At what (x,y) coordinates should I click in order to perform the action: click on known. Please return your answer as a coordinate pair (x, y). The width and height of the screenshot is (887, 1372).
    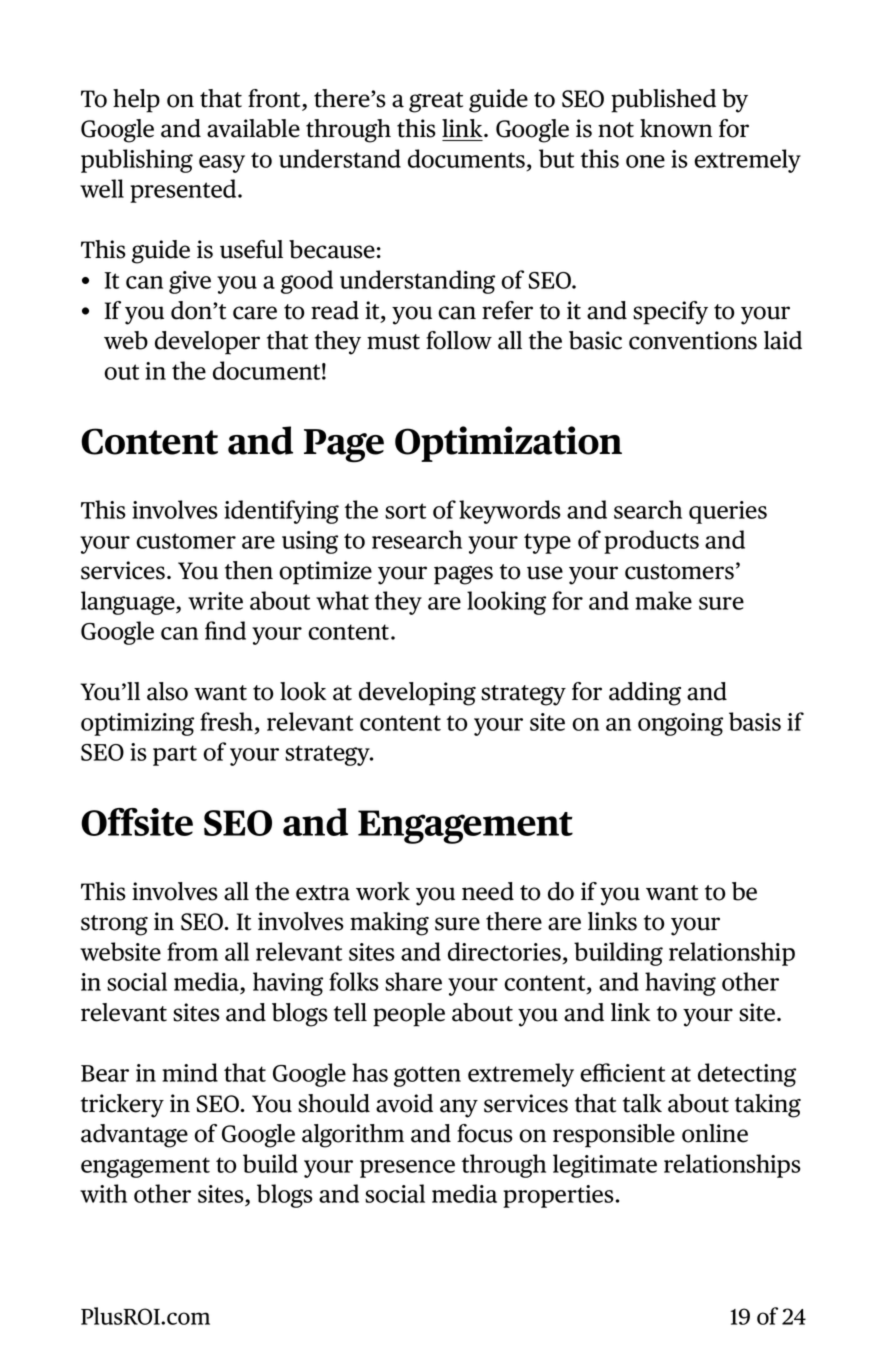
    Looking at the image, I should click on (676, 128).
